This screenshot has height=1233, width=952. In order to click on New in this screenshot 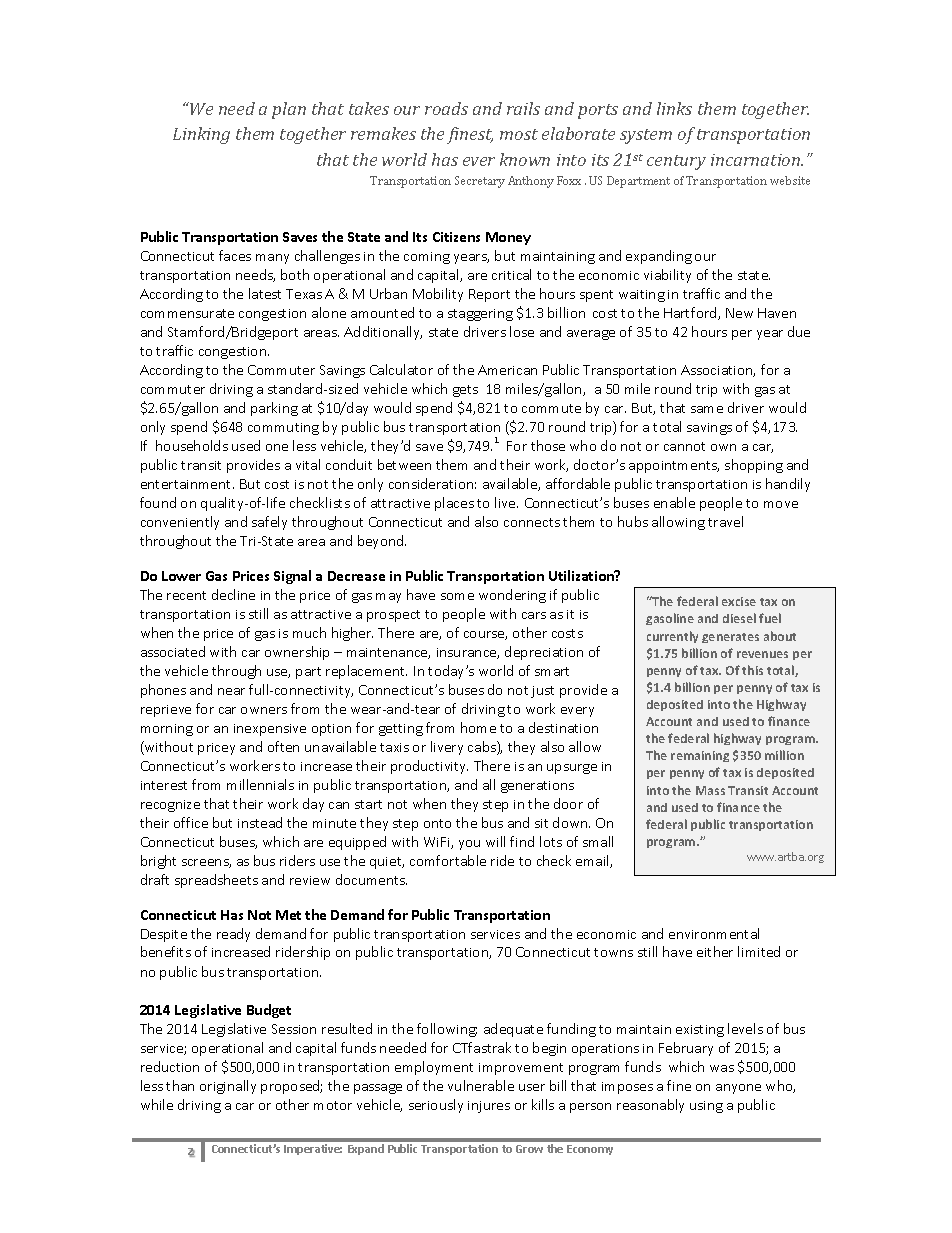, I will do `click(739, 313)`.
